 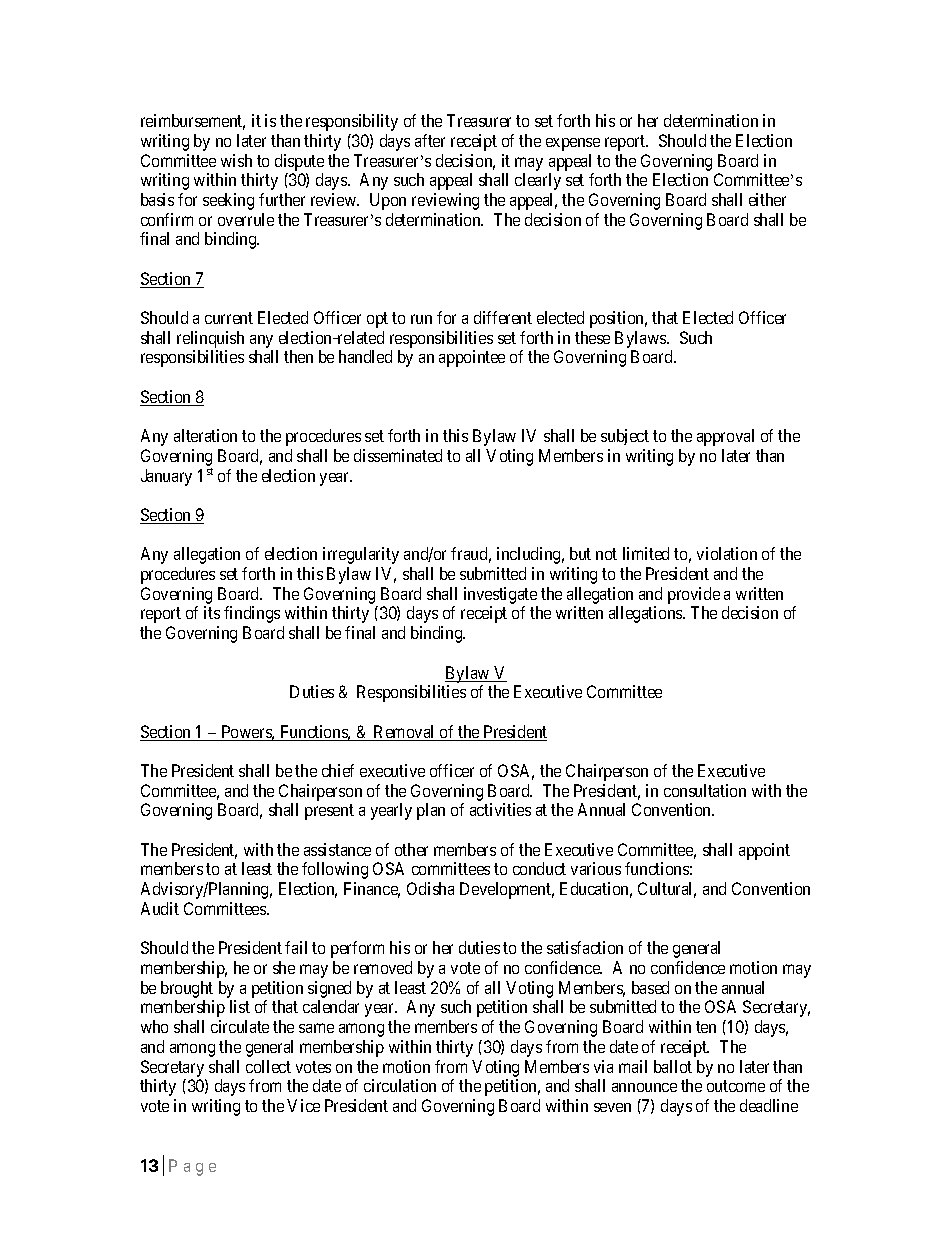 What do you see at coordinates (705, 790) in the document?
I see `consultation` at bounding box center [705, 790].
